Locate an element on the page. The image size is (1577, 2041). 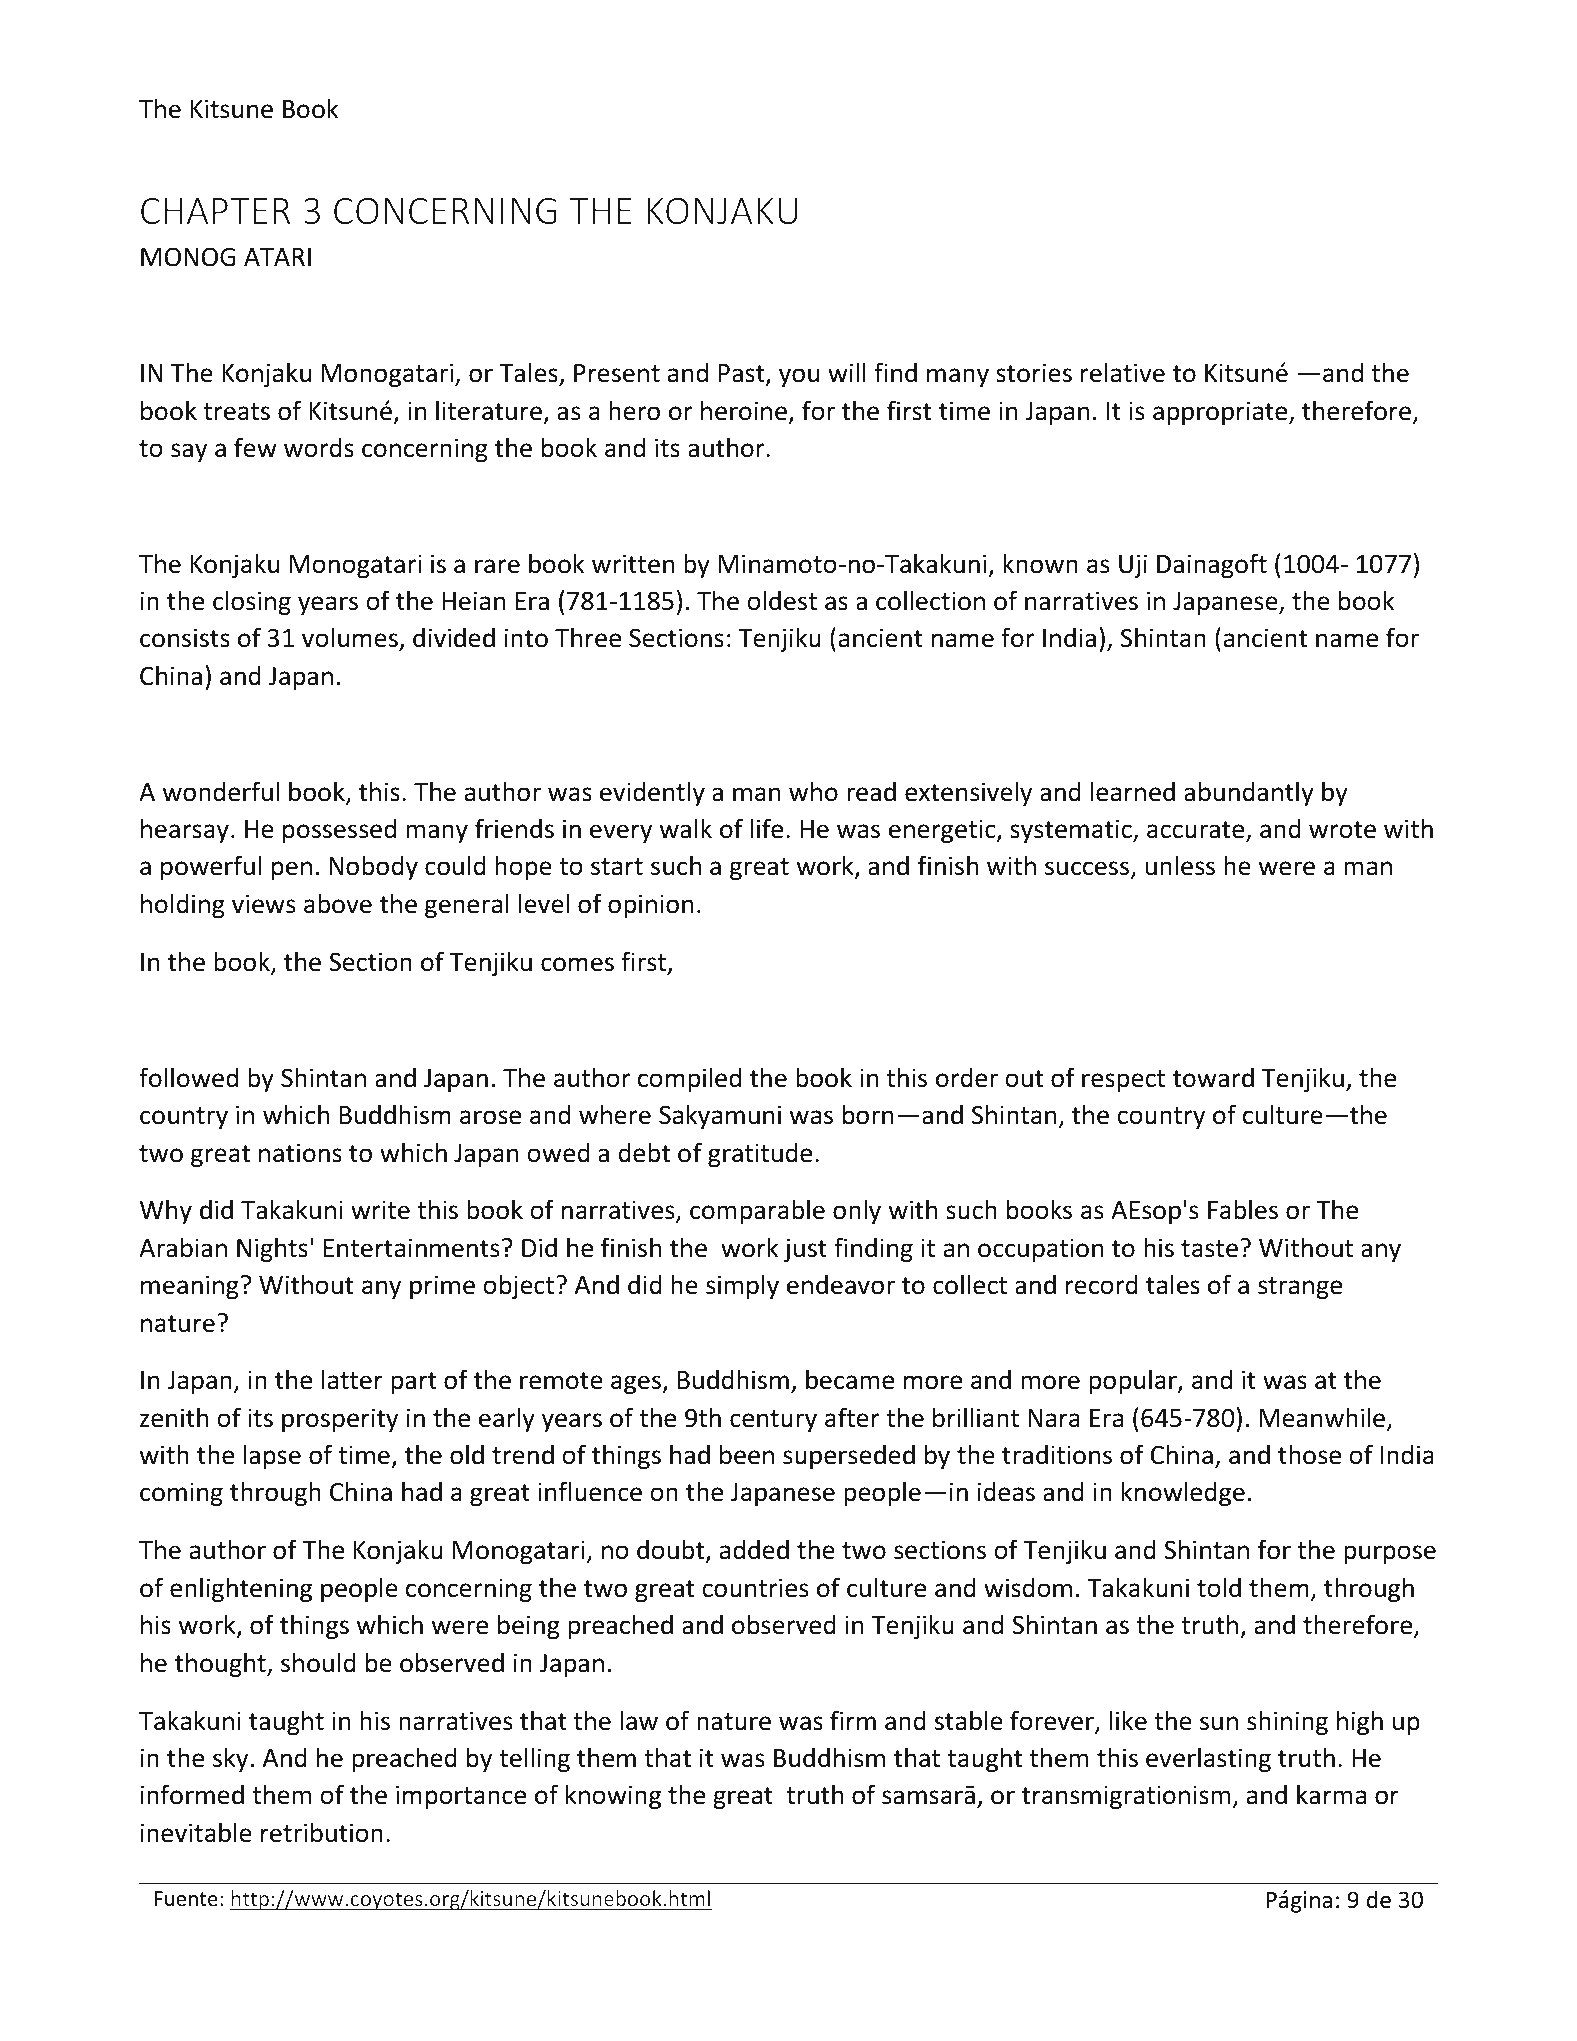
CHAPTER is located at coordinates (215, 211).
